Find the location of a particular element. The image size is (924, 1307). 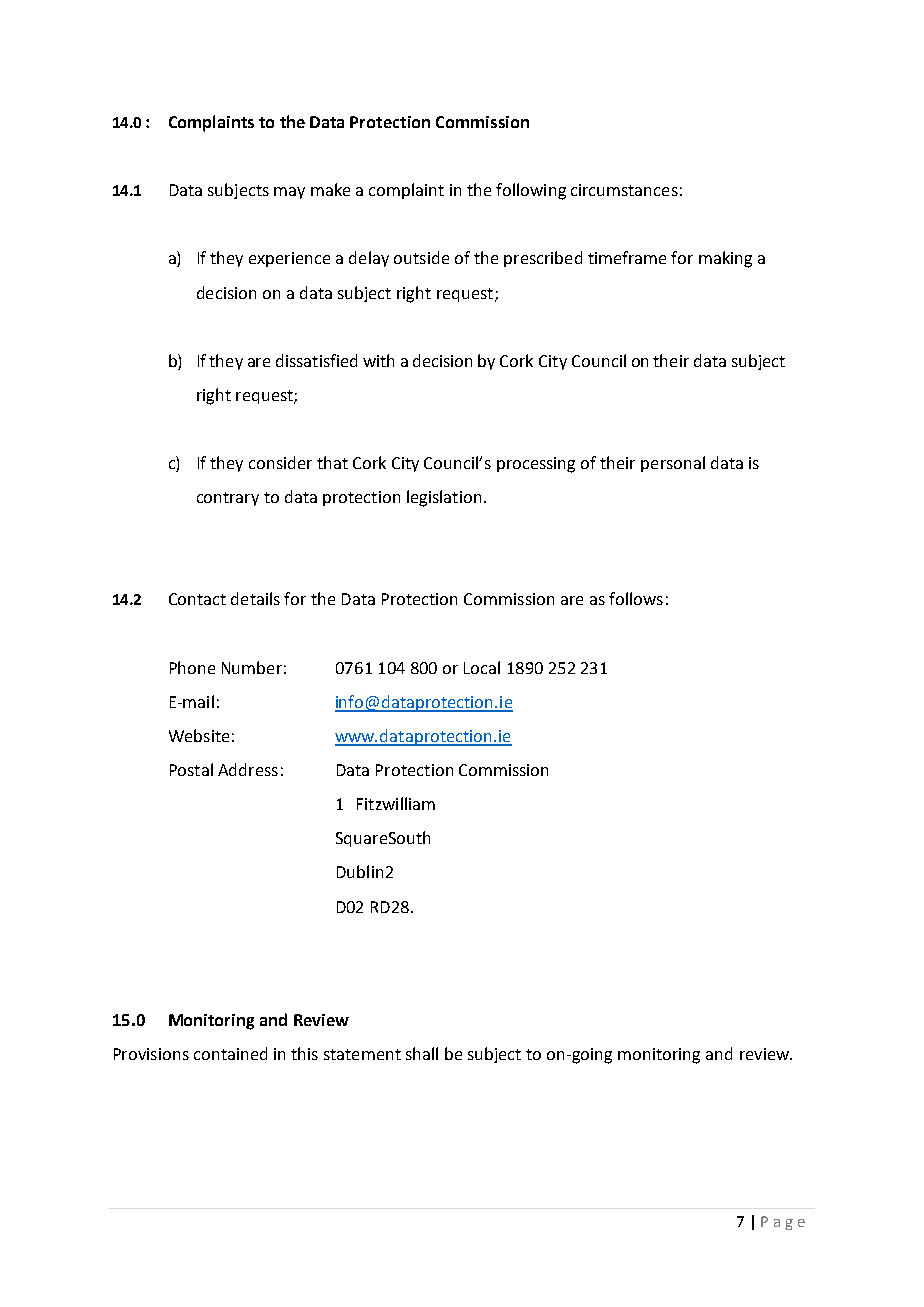

with is located at coordinates (378, 360).
